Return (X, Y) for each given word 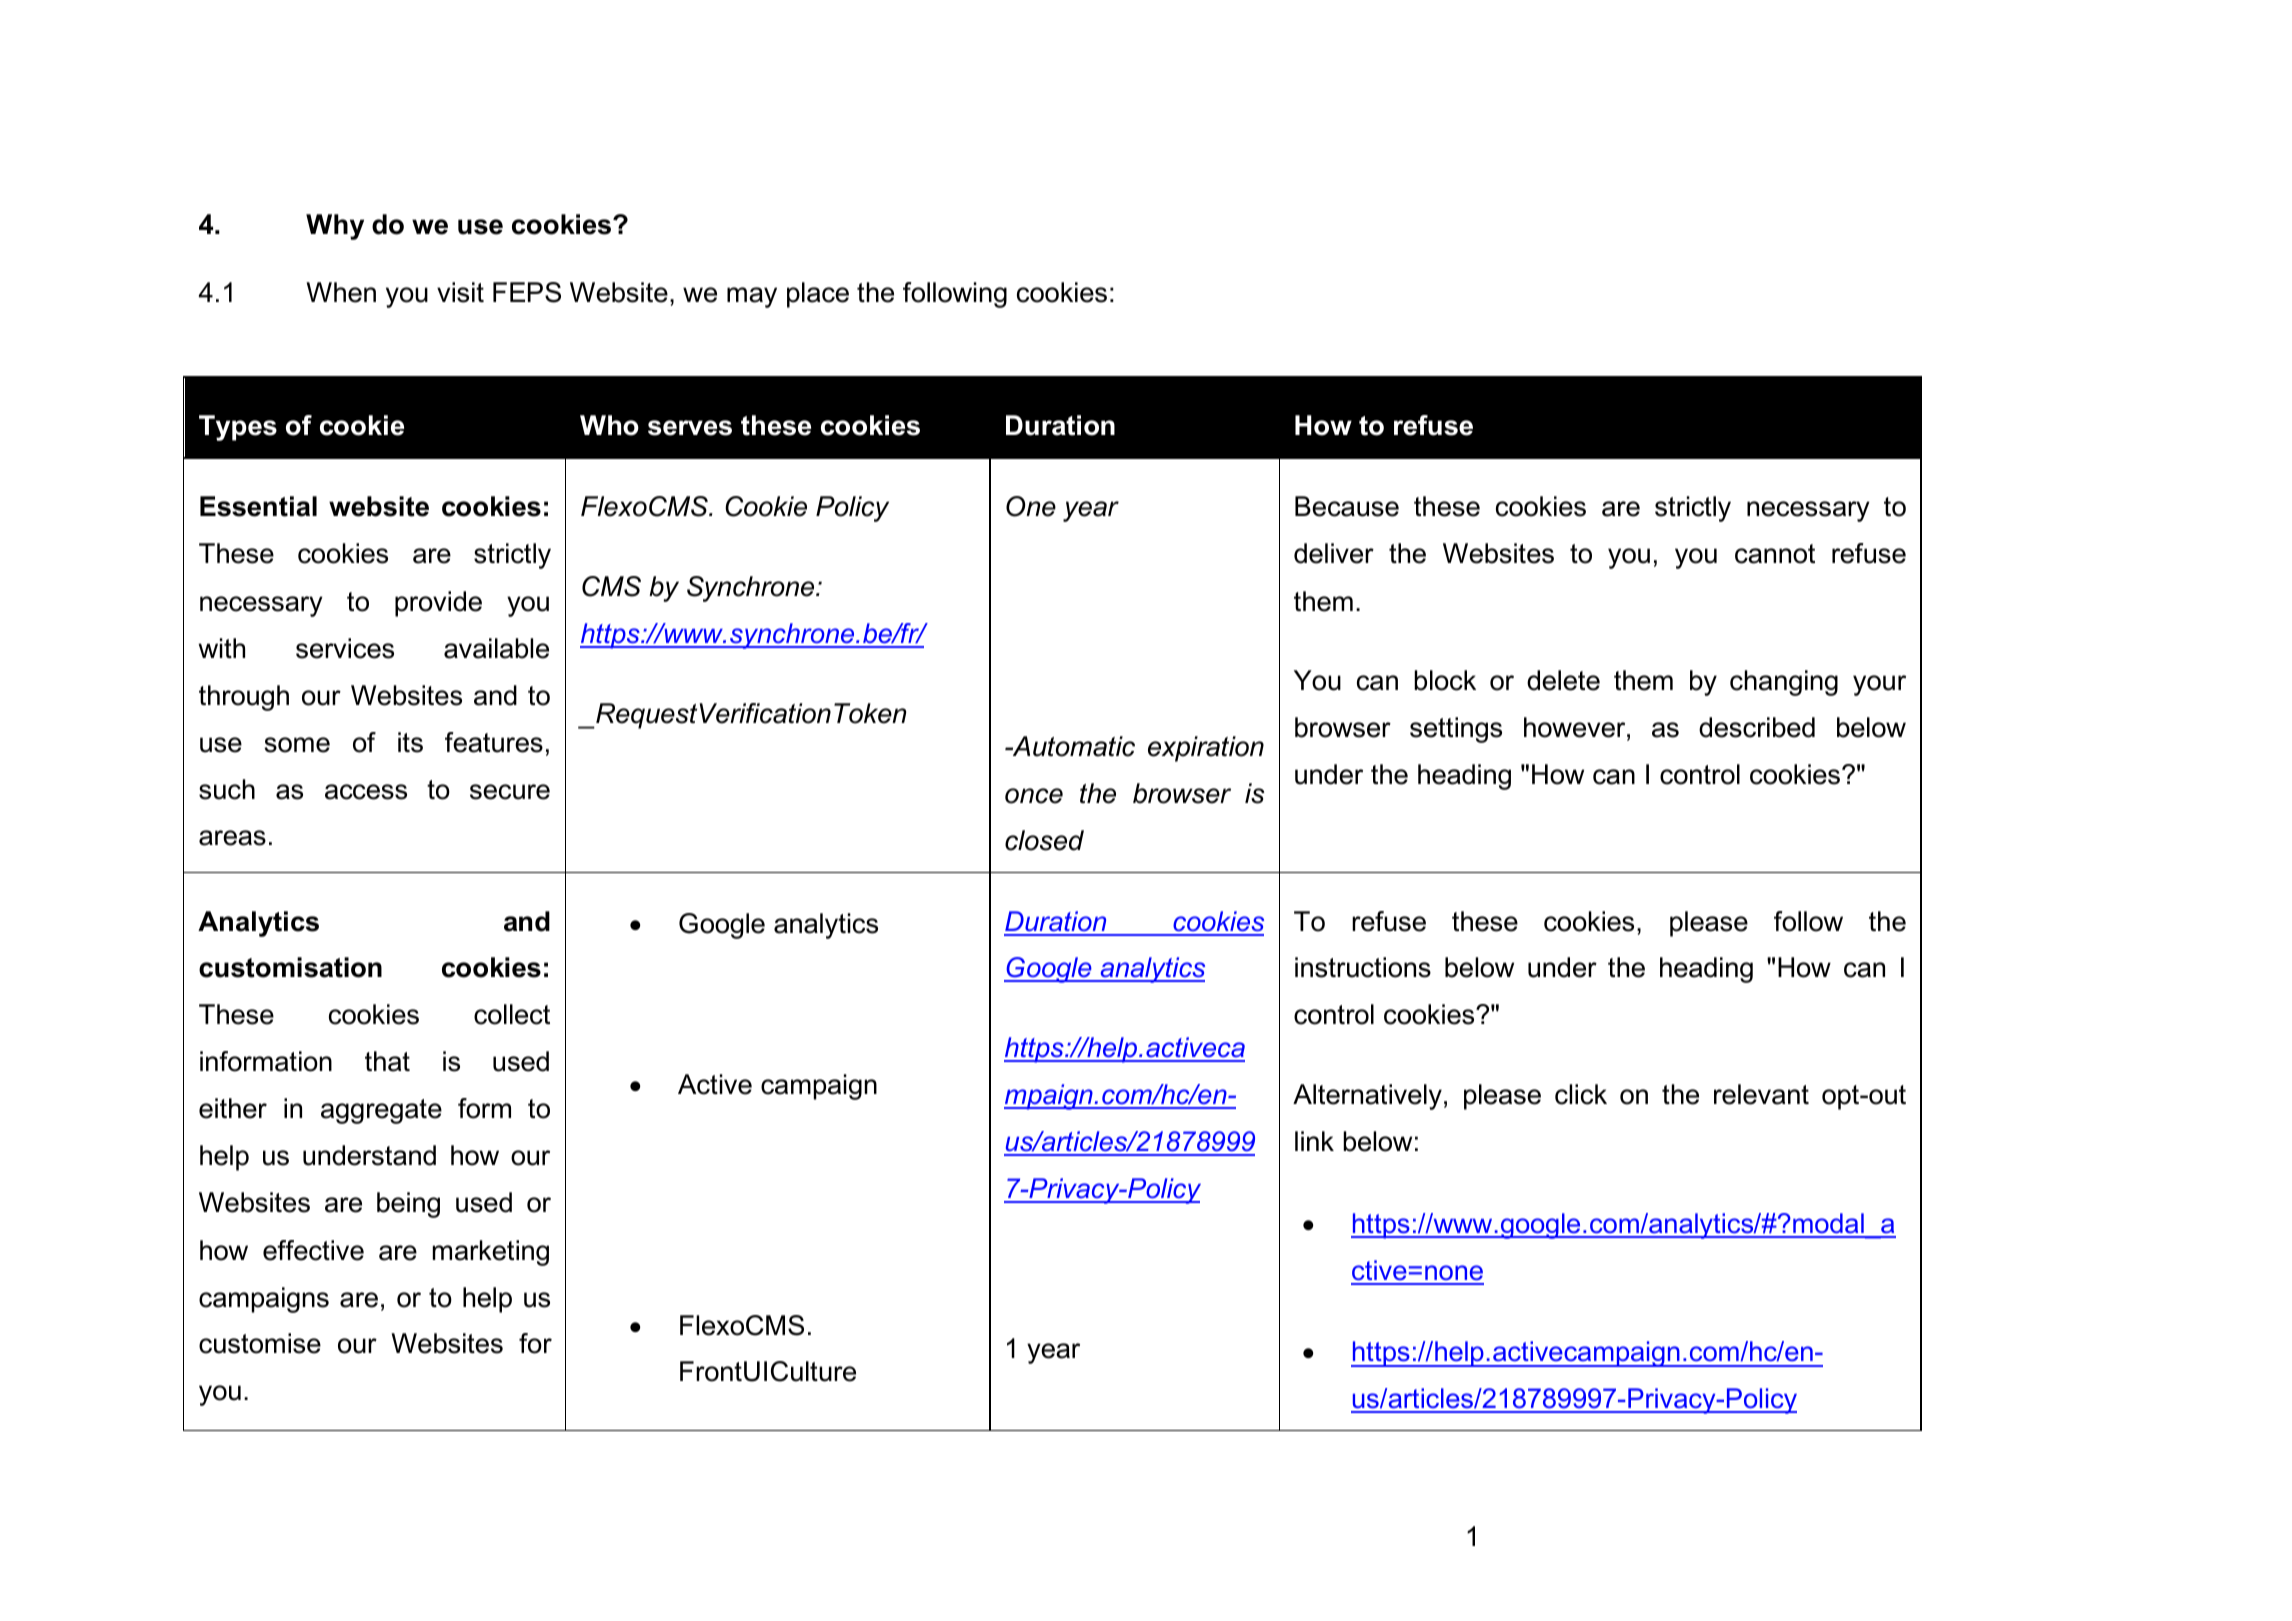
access (366, 792)
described (1757, 727)
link (1314, 1141)
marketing (491, 1253)
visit (460, 292)
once (1034, 796)
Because (1347, 506)
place (818, 295)
